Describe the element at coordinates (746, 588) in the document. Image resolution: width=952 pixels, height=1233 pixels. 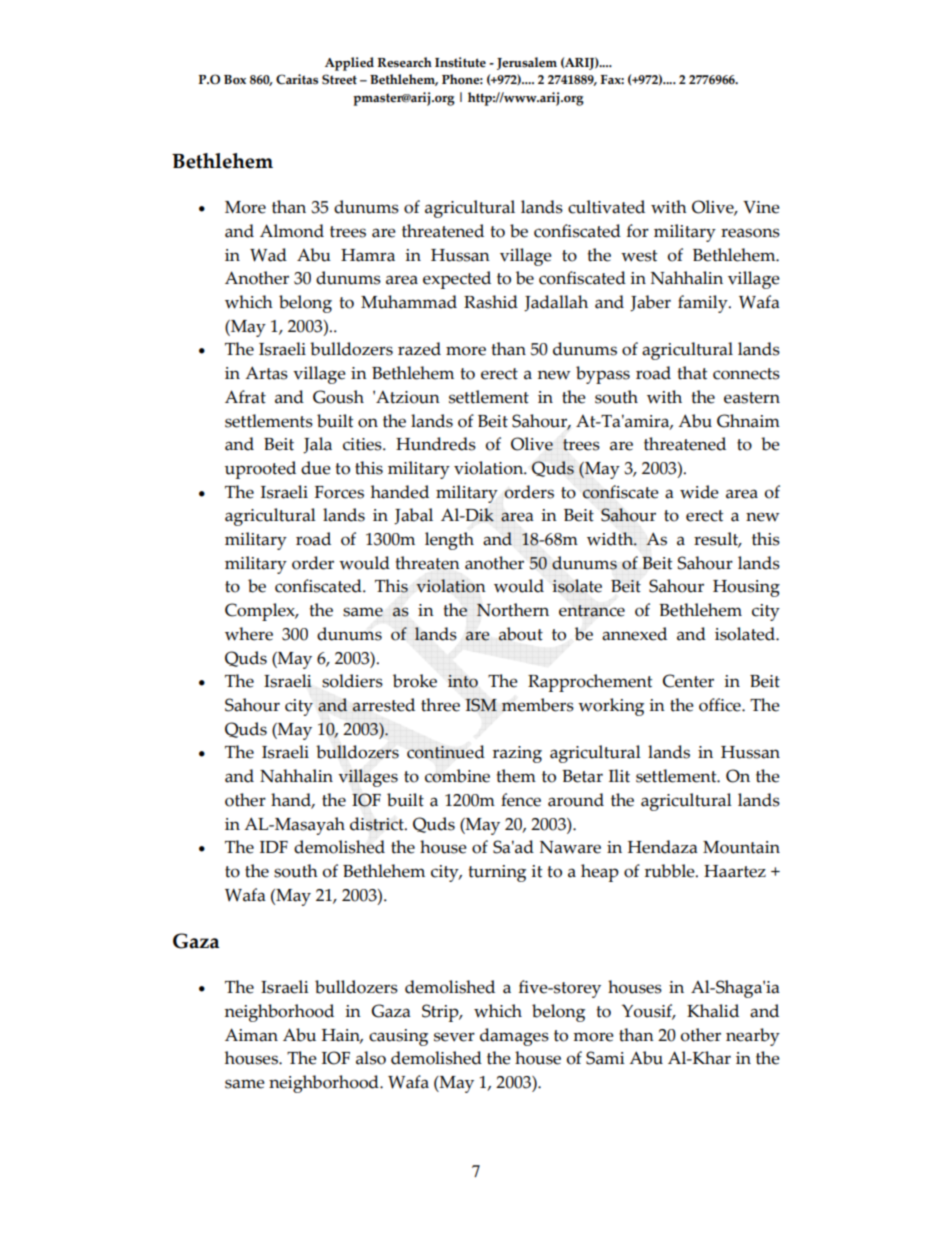
I see `Housing` at that location.
